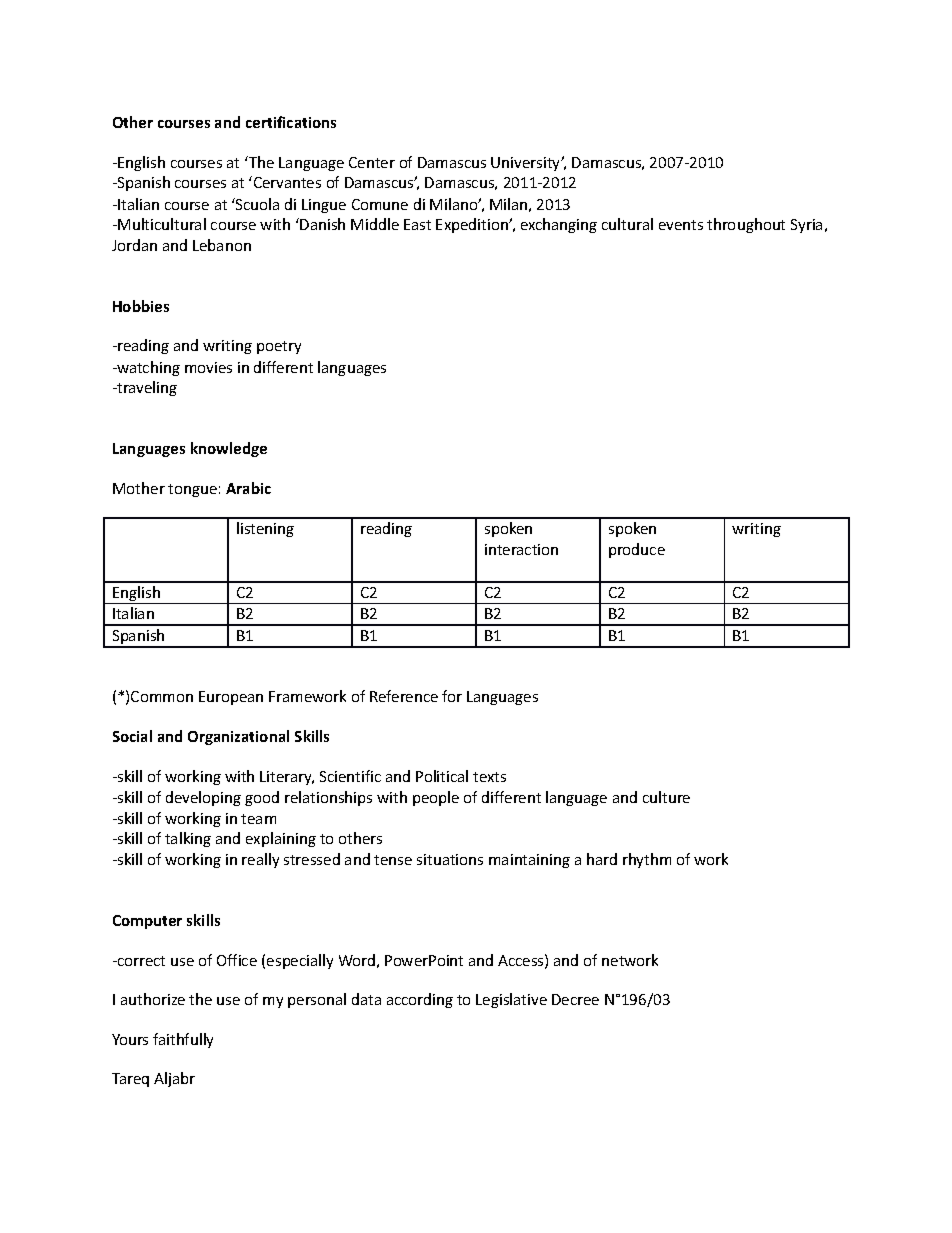  What do you see at coordinates (417, 224) in the image?
I see `East` at bounding box center [417, 224].
